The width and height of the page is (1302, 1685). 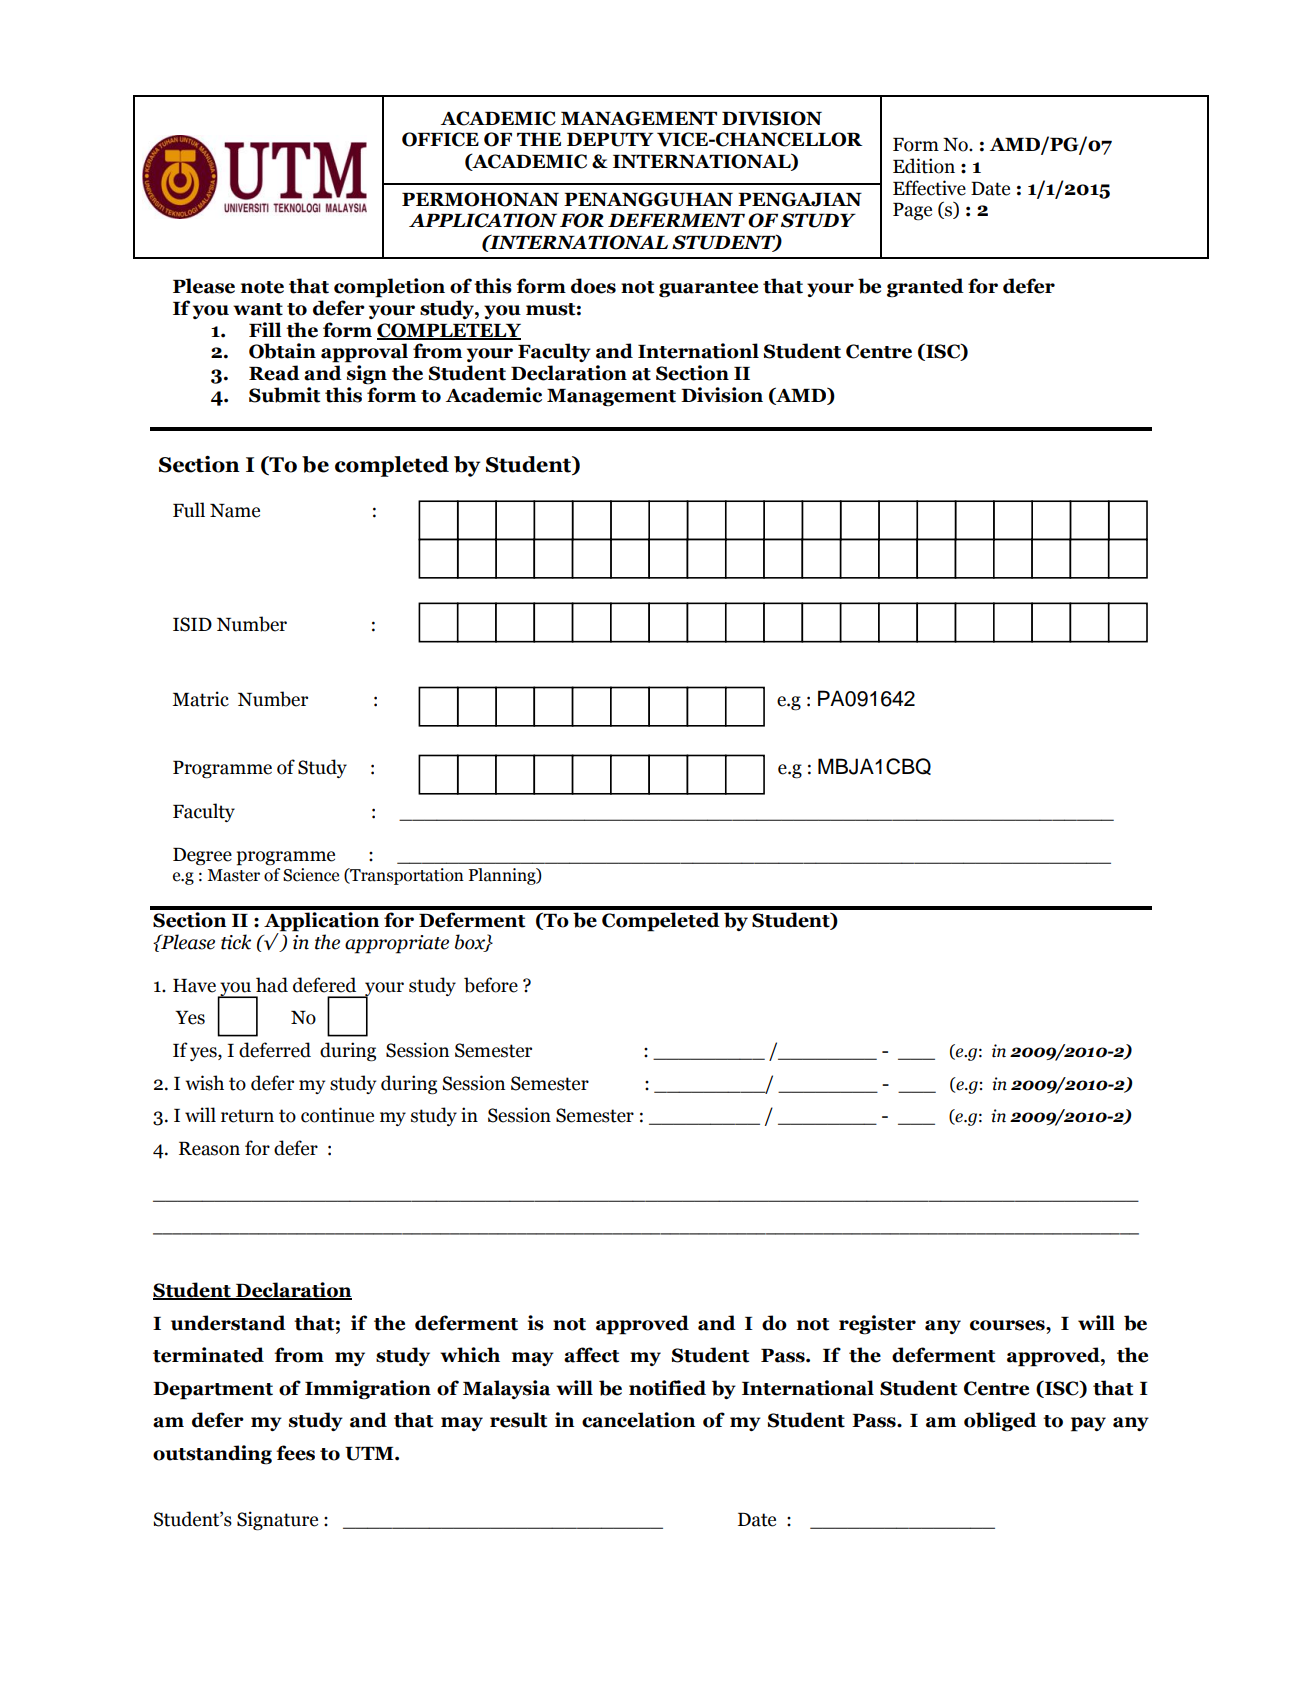 What do you see at coordinates (1000, 1422) in the page?
I see `obliged` at bounding box center [1000, 1422].
